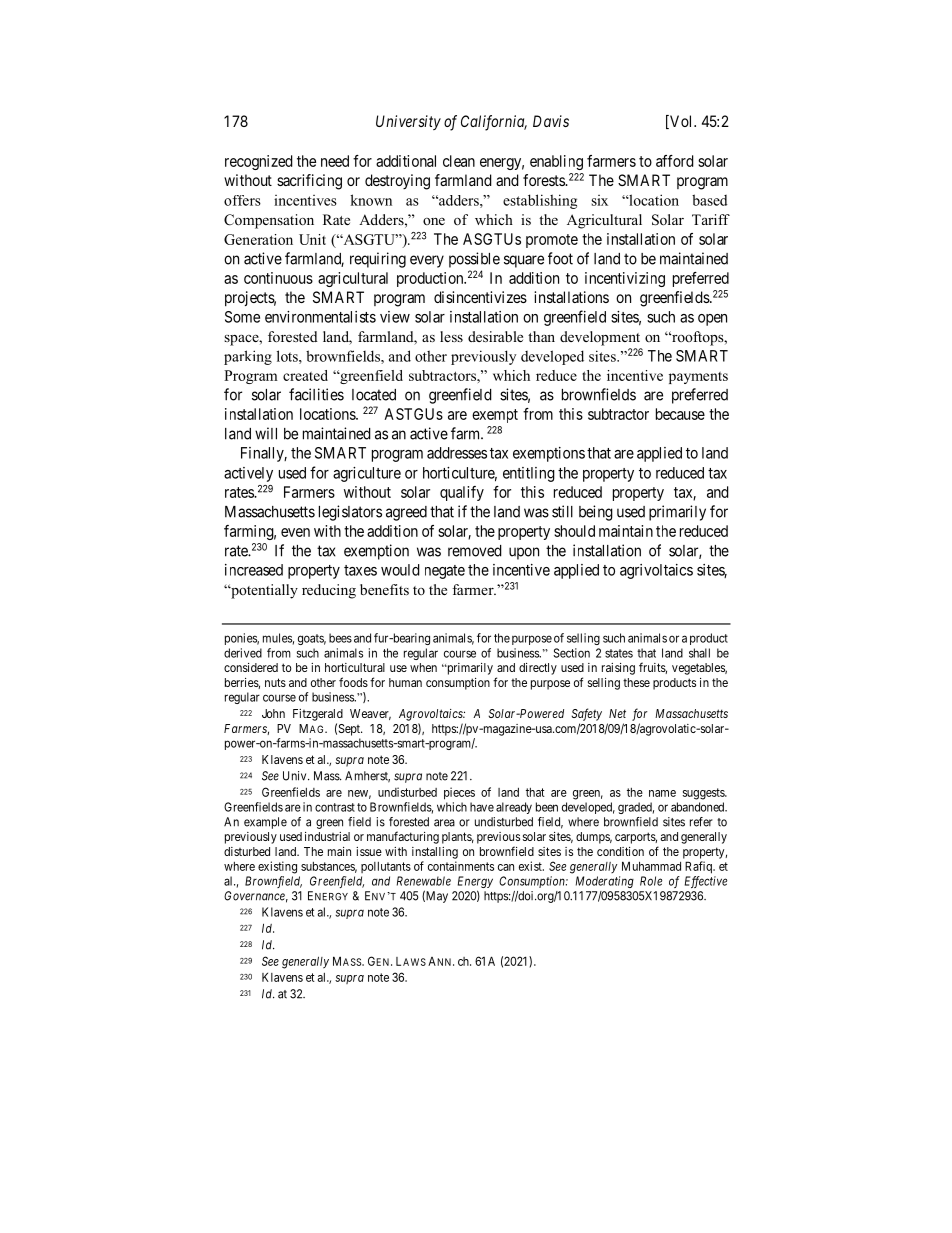 This screenshot has height=1233, width=952. What do you see at coordinates (675, 161) in the screenshot?
I see `afford` at bounding box center [675, 161].
